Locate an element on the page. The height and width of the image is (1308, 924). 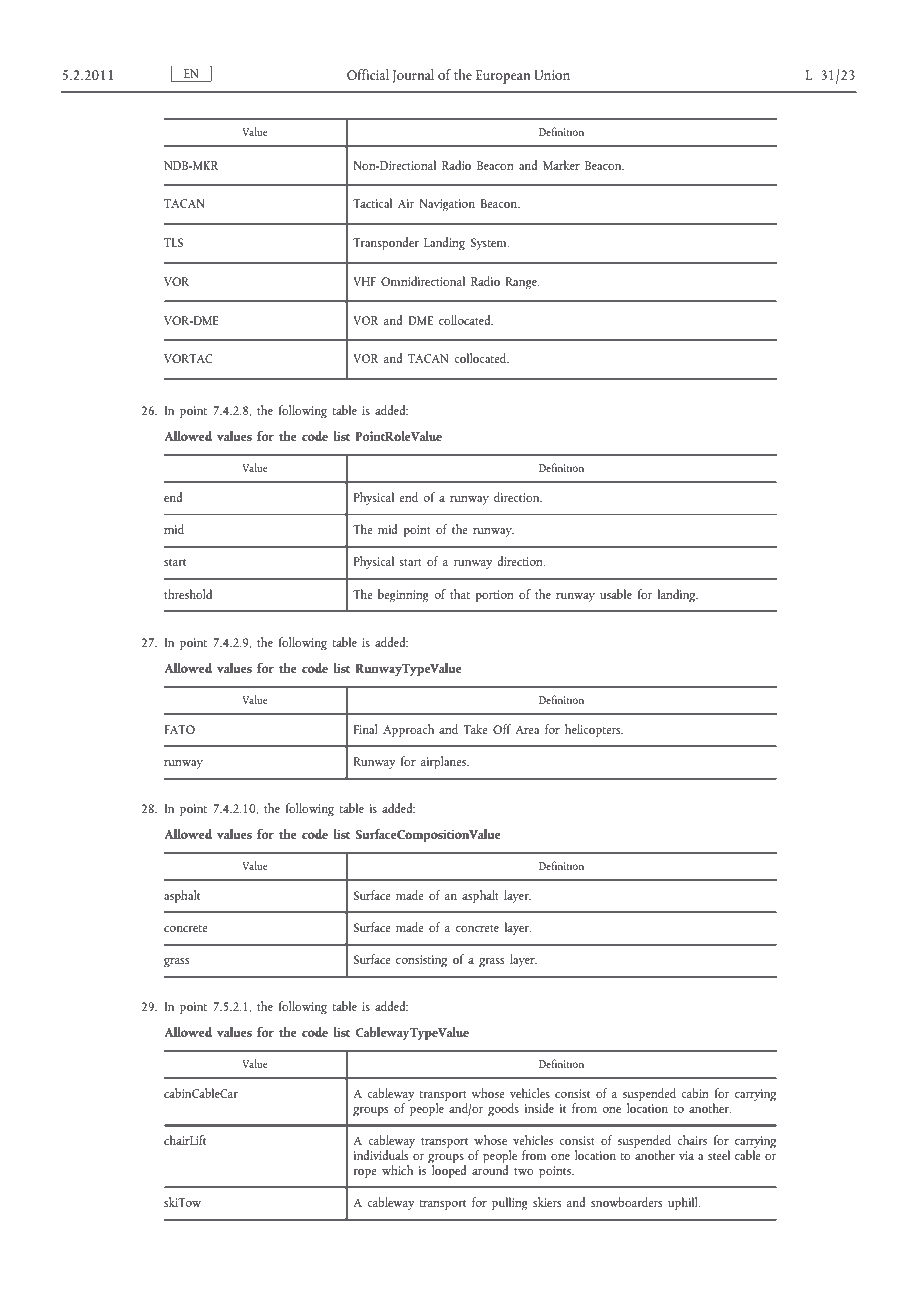
Range is located at coordinates (522, 283).
